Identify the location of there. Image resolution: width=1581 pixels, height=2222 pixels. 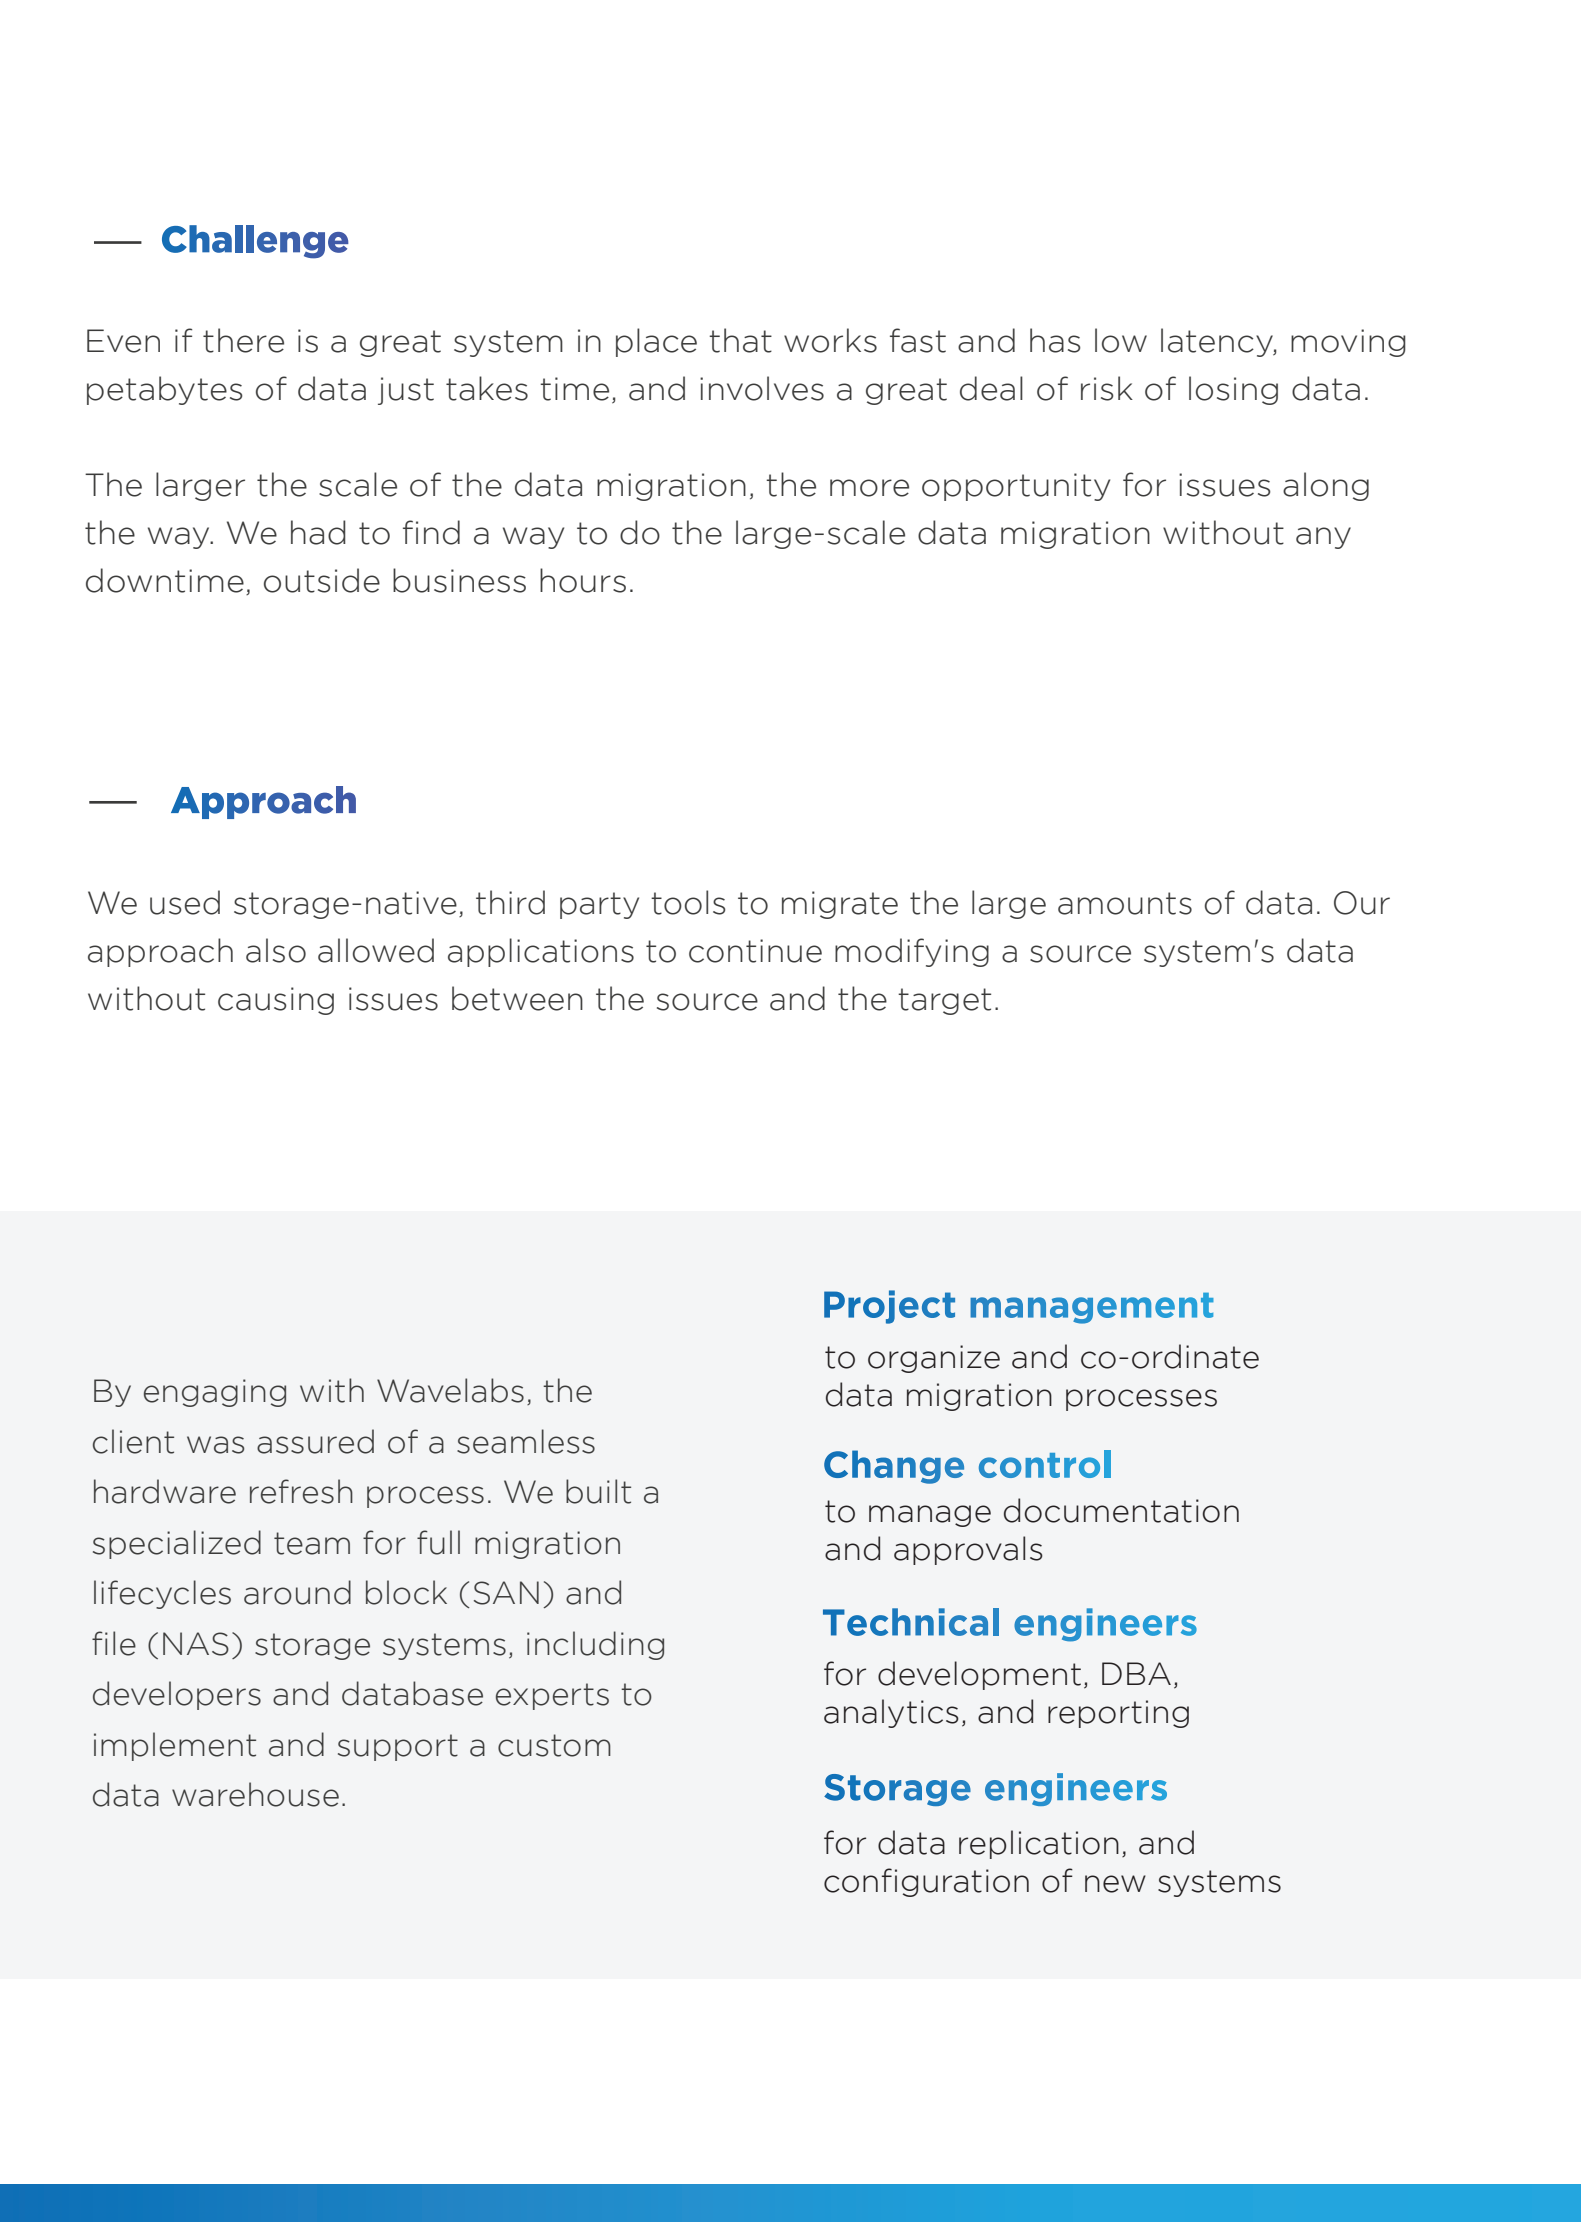
(243, 340).
